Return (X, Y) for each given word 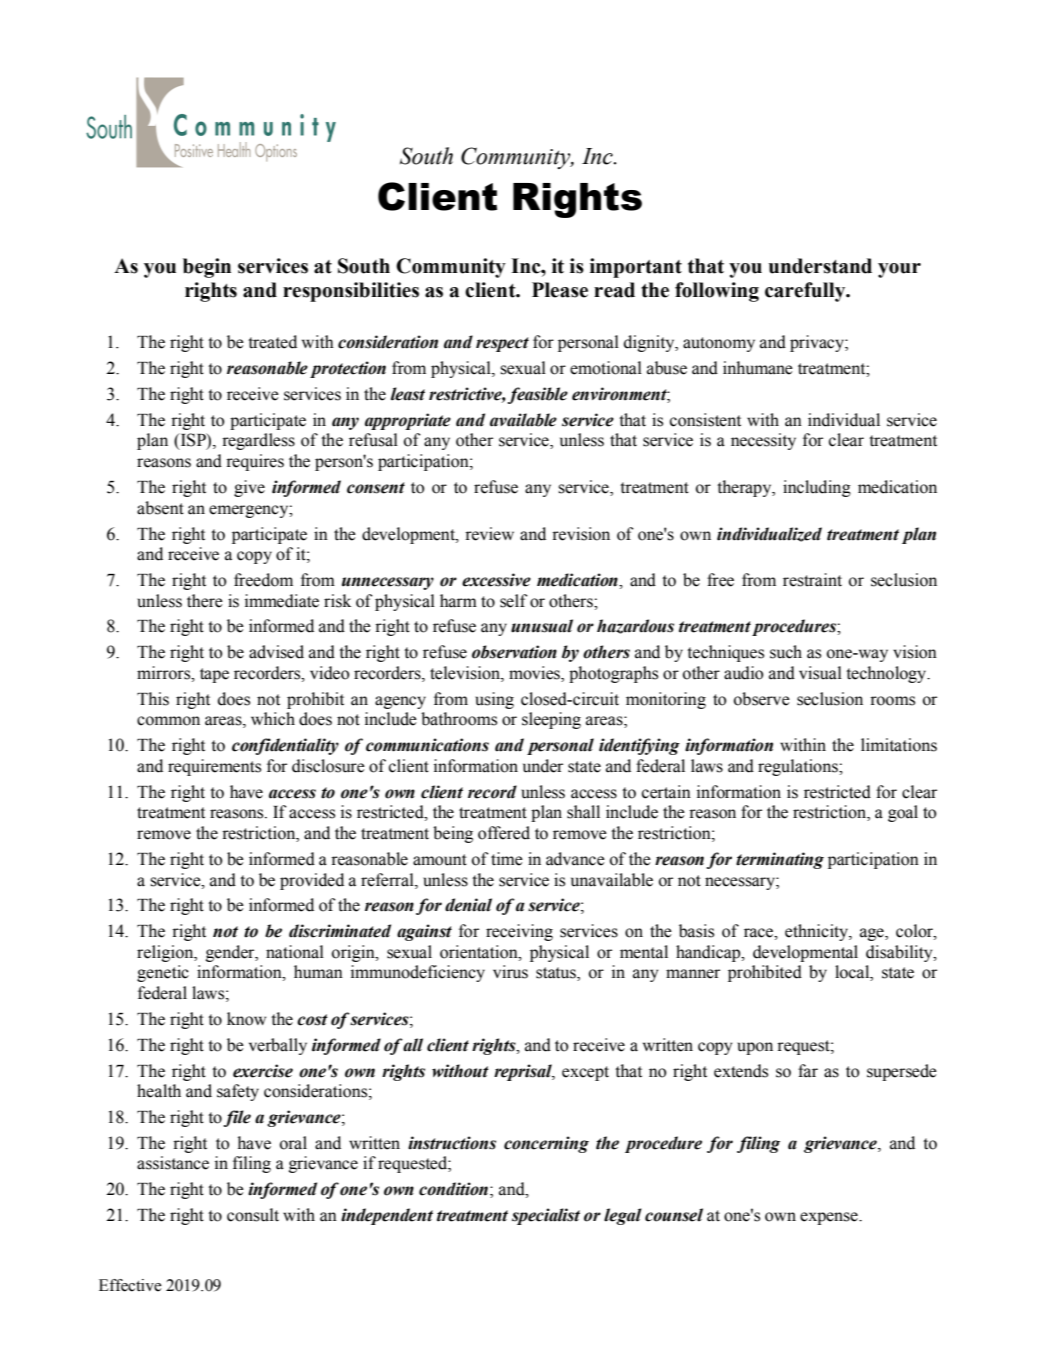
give (249, 488)
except (585, 1073)
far (808, 1071)
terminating (780, 860)
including (817, 488)
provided (312, 881)
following (717, 292)
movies (535, 674)
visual (820, 673)
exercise (263, 1071)
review (489, 534)
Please (560, 290)
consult (253, 1215)
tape (214, 675)
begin (207, 268)
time (507, 859)
